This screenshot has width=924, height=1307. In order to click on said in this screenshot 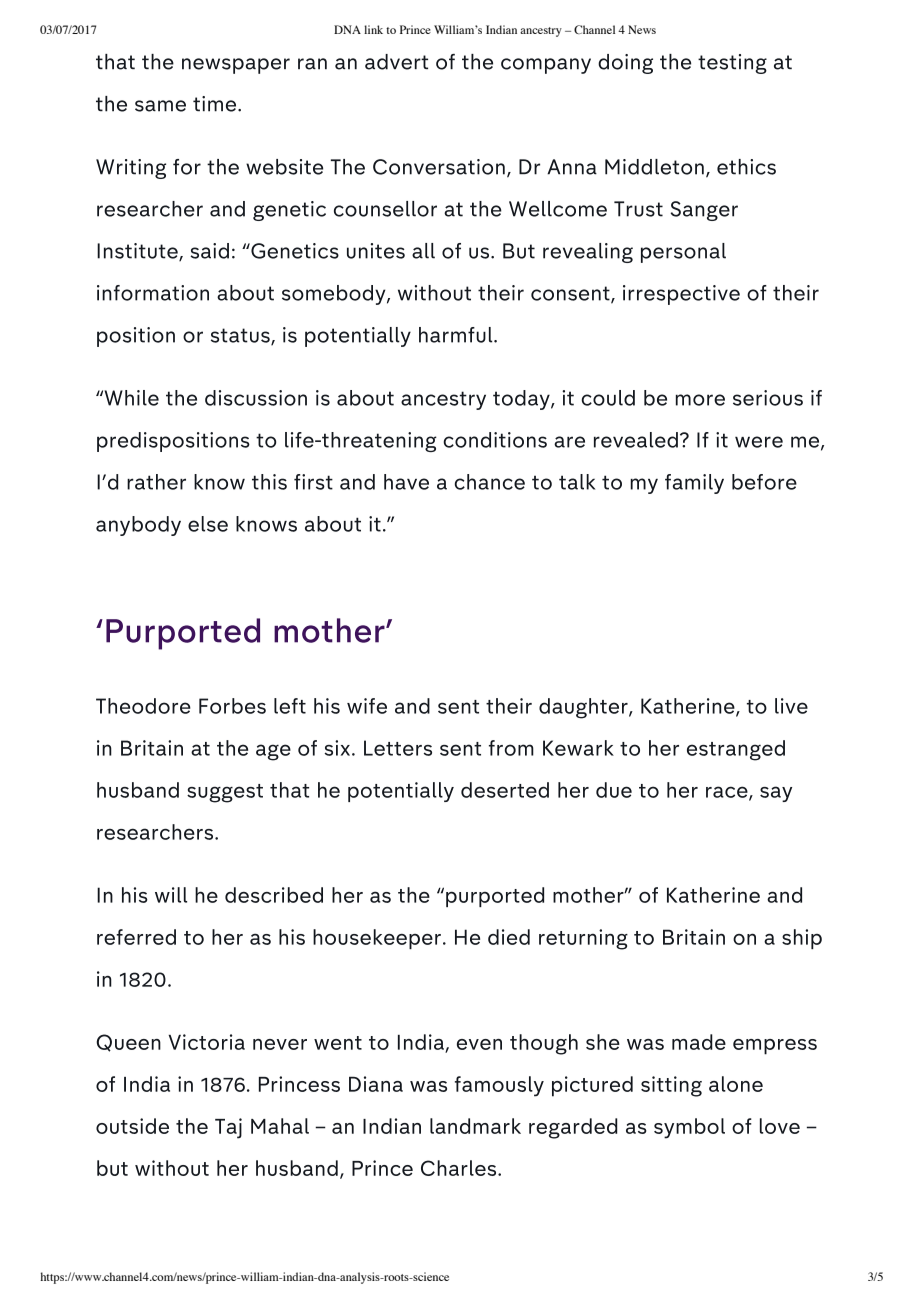, I will do `click(209, 251)`.
